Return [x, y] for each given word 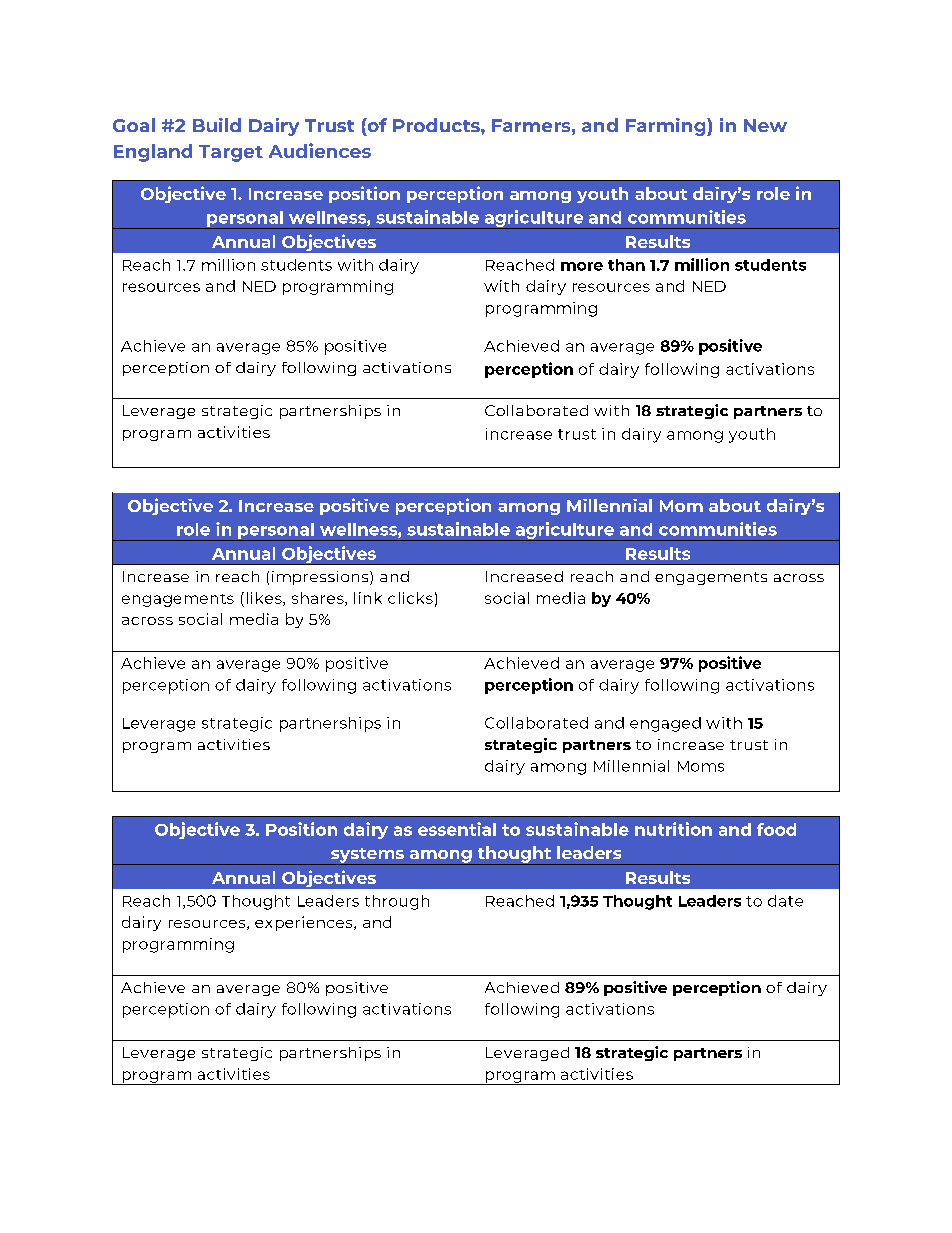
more [582, 266]
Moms [701, 766]
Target [231, 153]
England [153, 153]
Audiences [320, 150]
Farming [667, 127]
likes [265, 599]
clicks [410, 598]
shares [319, 599]
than [626, 265]
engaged [665, 724]
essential [457, 829]
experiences [305, 923]
